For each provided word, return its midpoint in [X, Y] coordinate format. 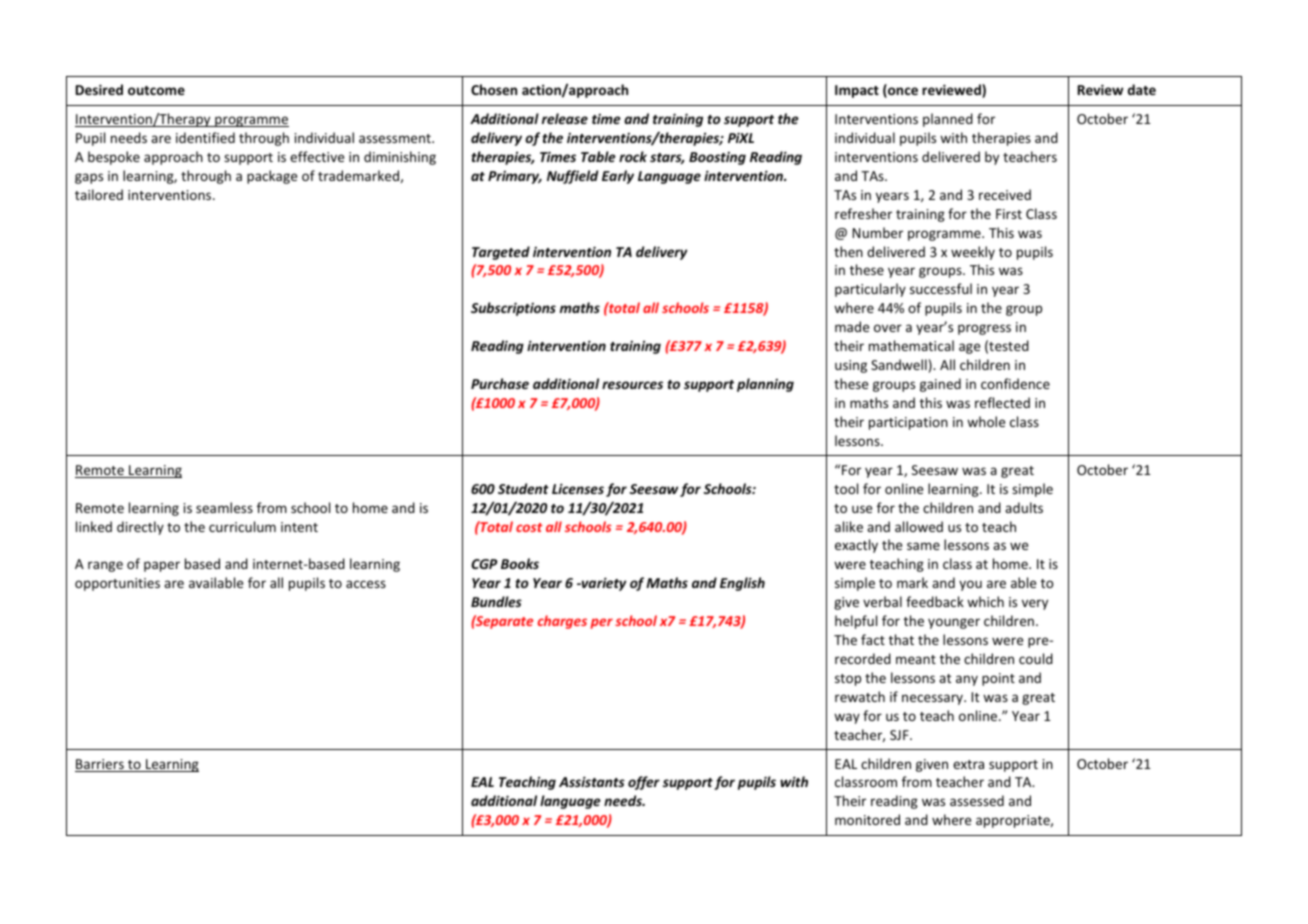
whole [986, 421]
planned [948, 120]
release [565, 118]
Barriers [100, 765]
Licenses [578, 488]
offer [644, 783]
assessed [977, 800]
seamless [224, 507]
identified [205, 137]
